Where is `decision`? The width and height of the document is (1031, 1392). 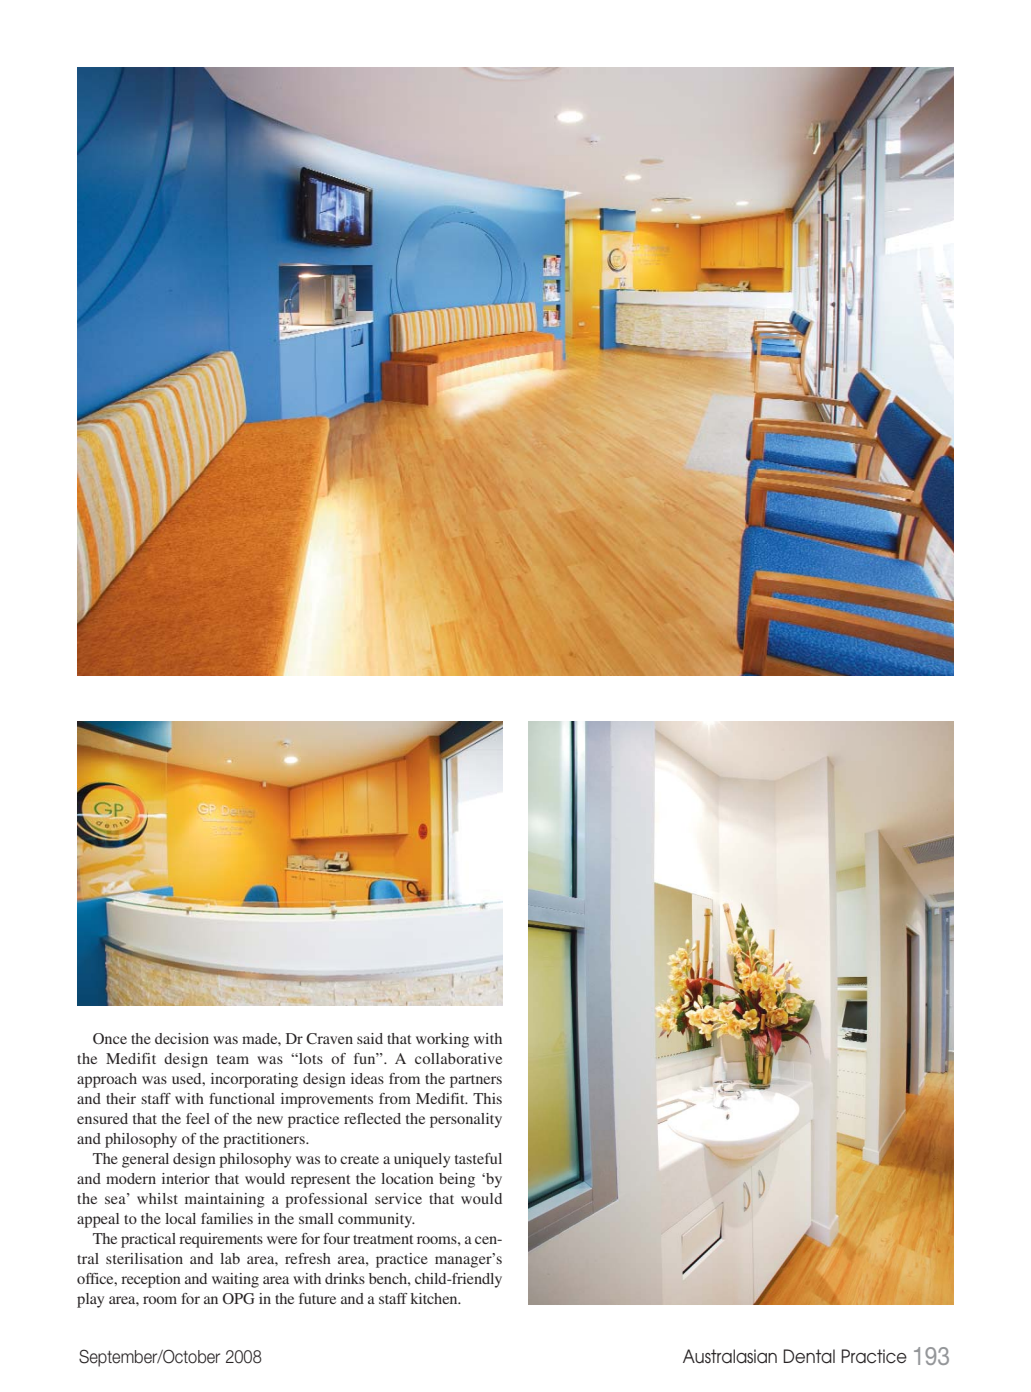
decision is located at coordinates (182, 1038).
